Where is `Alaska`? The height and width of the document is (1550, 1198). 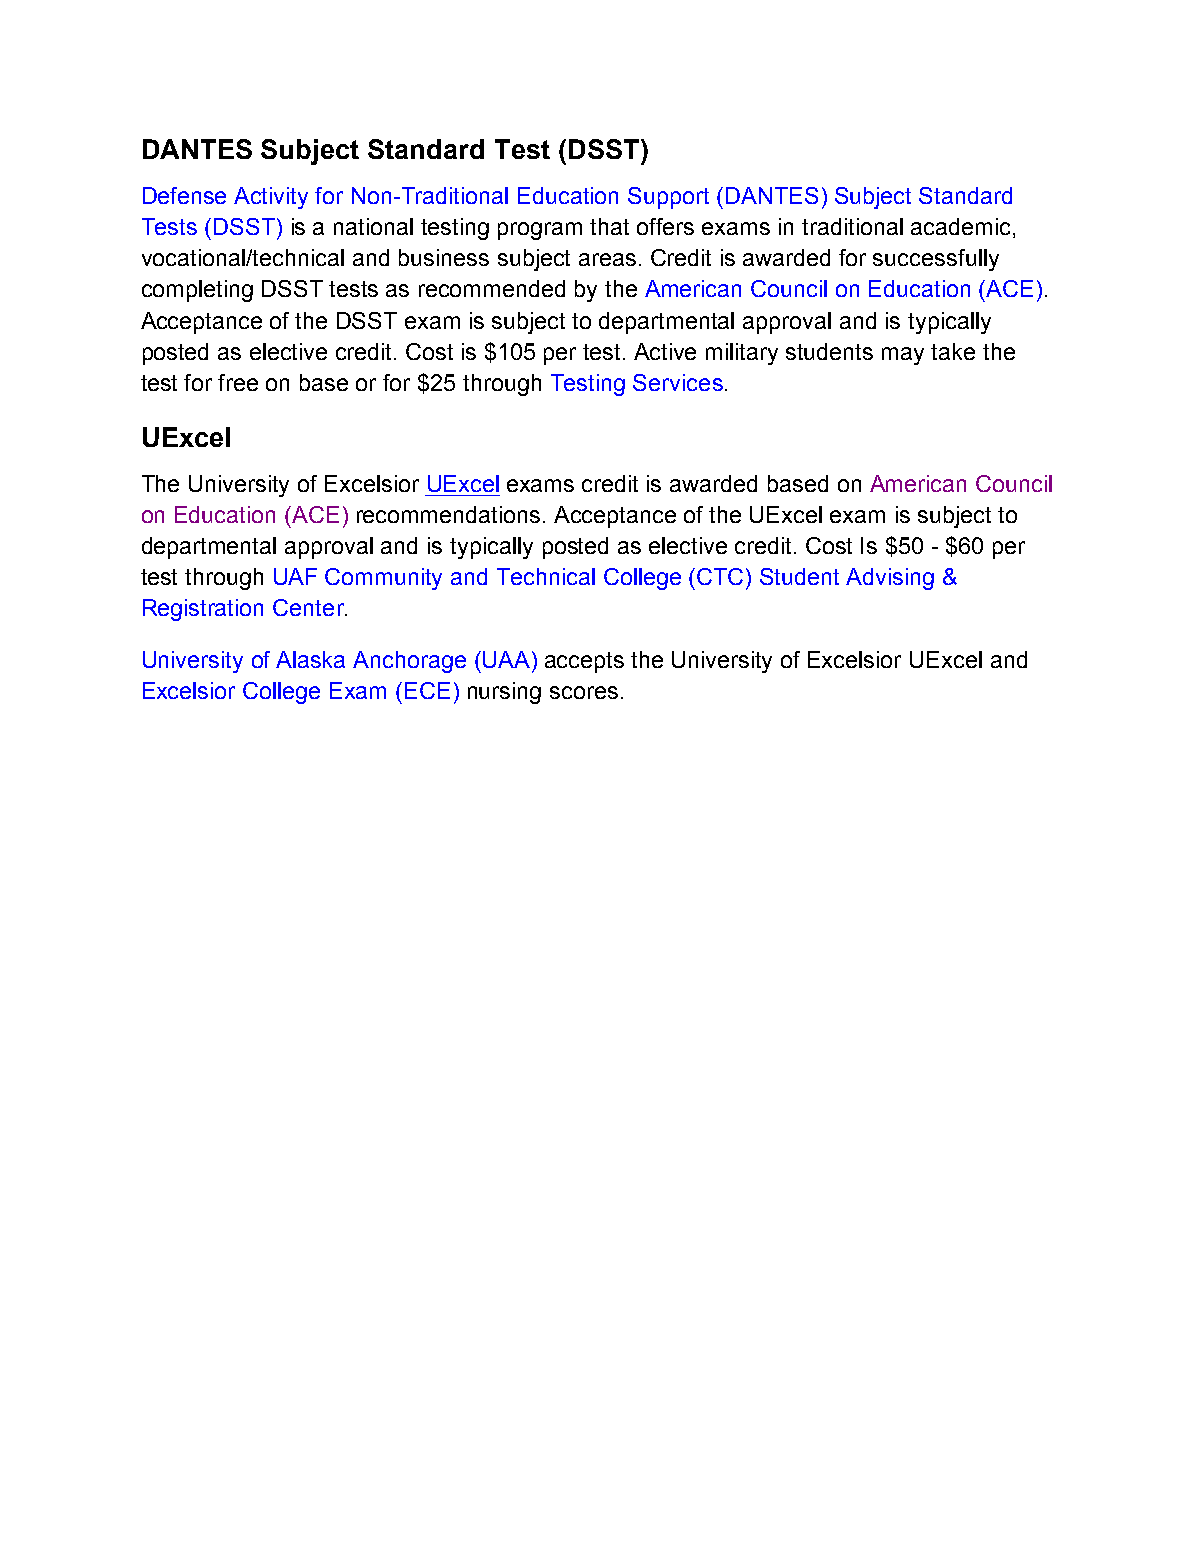
Alaska is located at coordinates (310, 659).
